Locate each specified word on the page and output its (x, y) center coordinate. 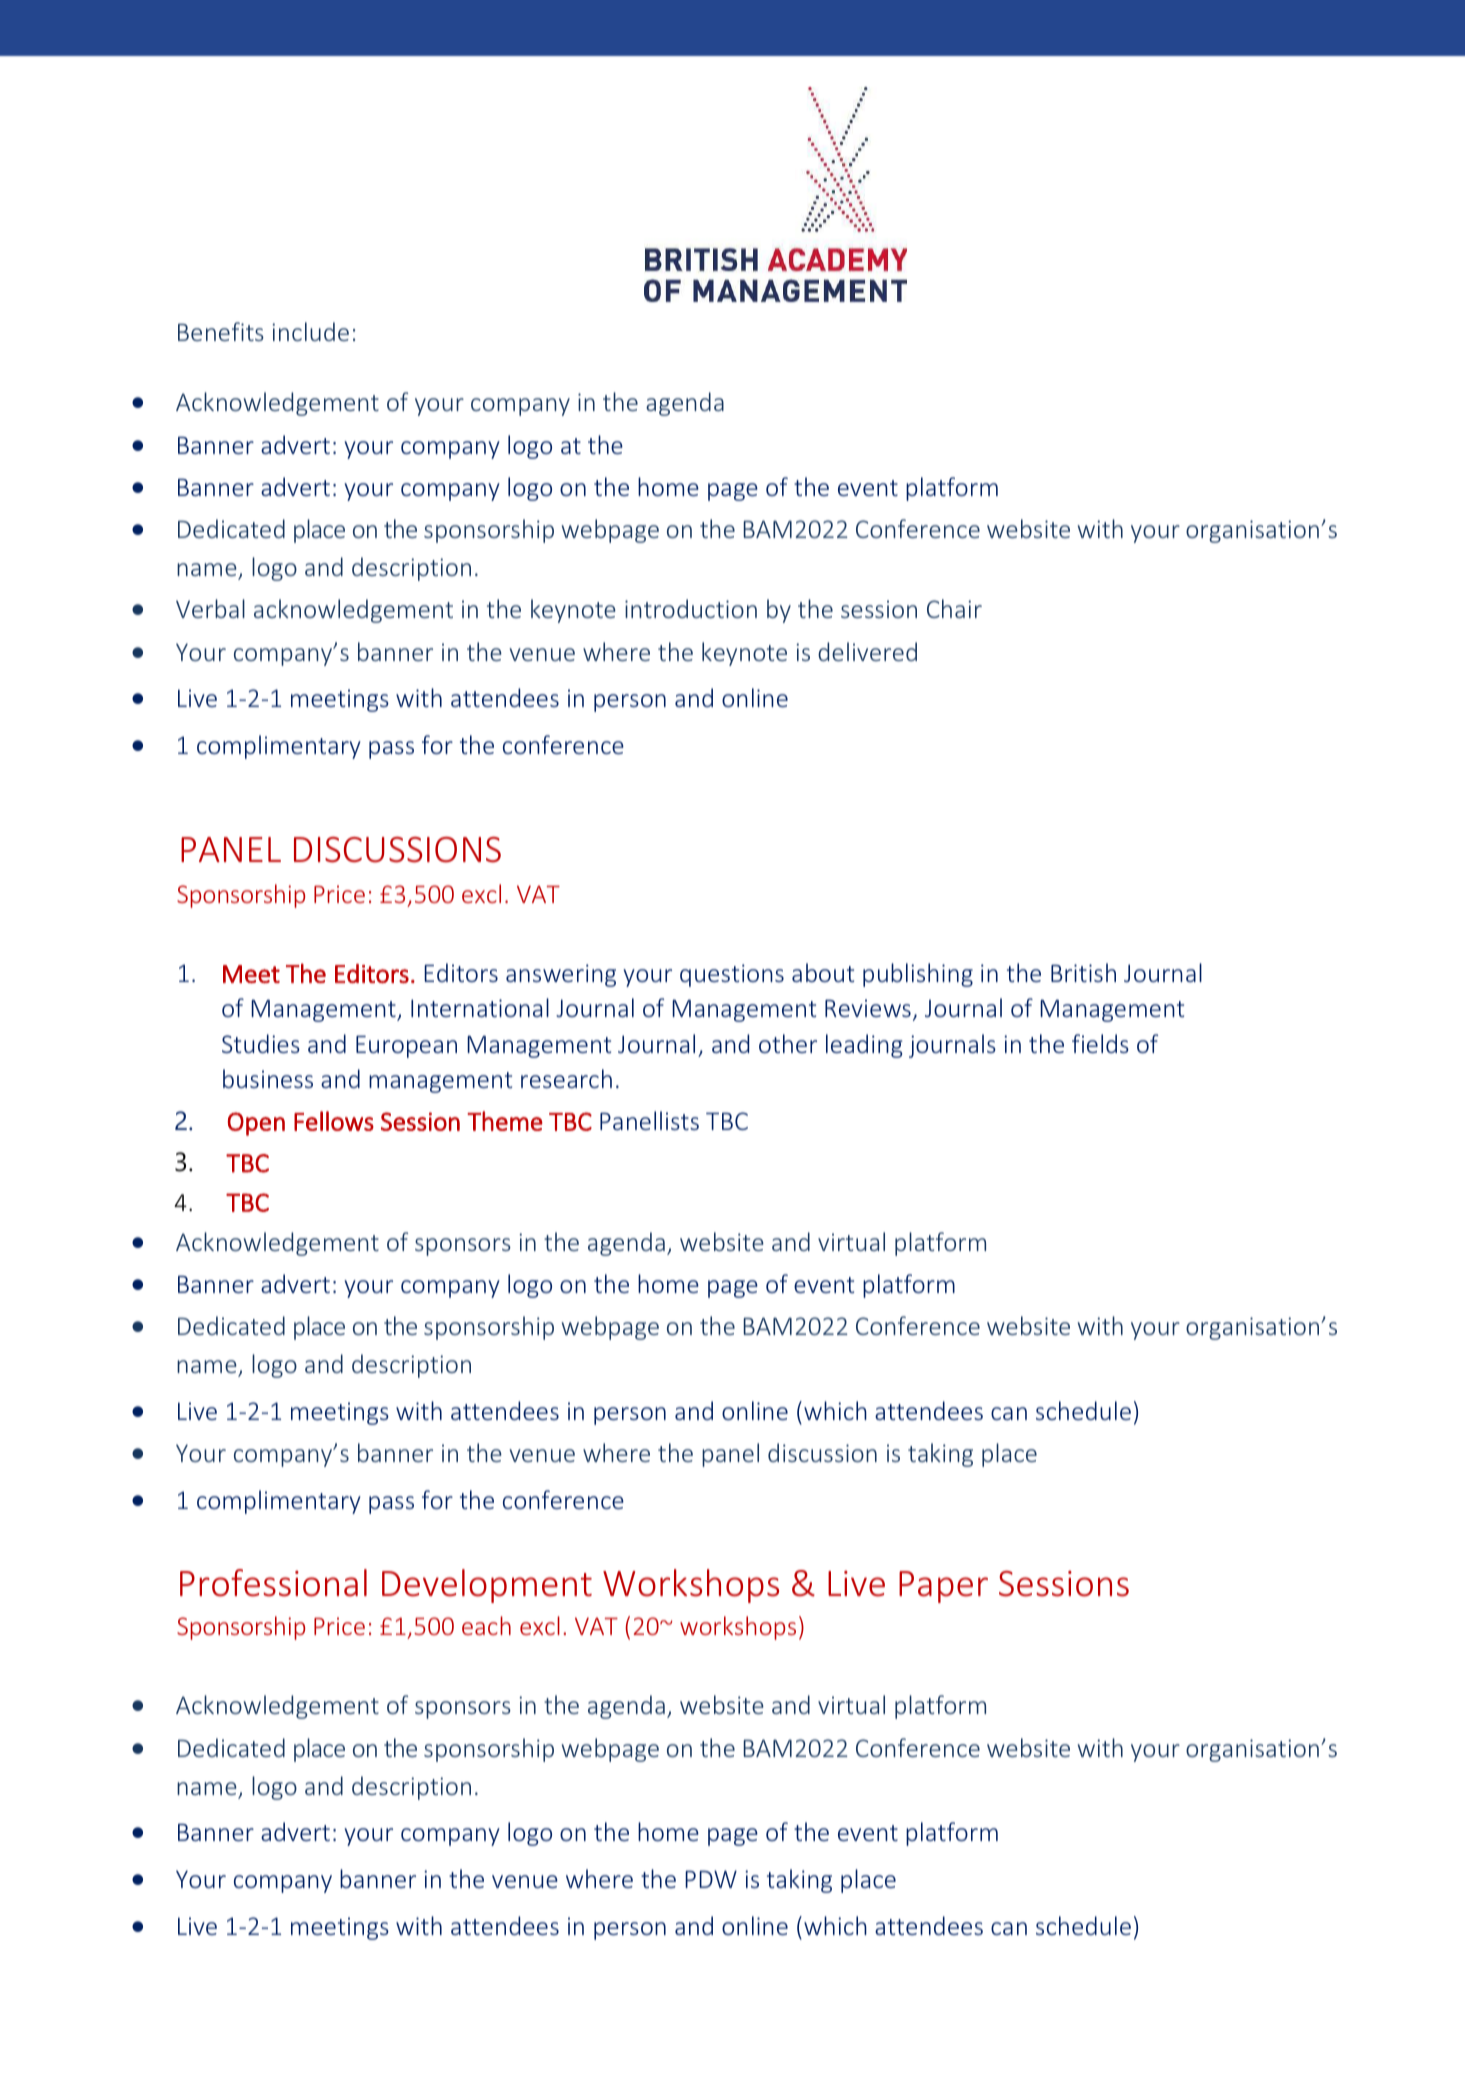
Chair (954, 608)
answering (561, 975)
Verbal (210, 608)
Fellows (334, 1121)
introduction (691, 608)
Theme (505, 1121)
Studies (261, 1043)
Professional (273, 1583)
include (310, 331)
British (1083, 972)
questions (732, 975)
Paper (943, 1587)
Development (487, 1586)
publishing (918, 975)
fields (1100, 1043)
